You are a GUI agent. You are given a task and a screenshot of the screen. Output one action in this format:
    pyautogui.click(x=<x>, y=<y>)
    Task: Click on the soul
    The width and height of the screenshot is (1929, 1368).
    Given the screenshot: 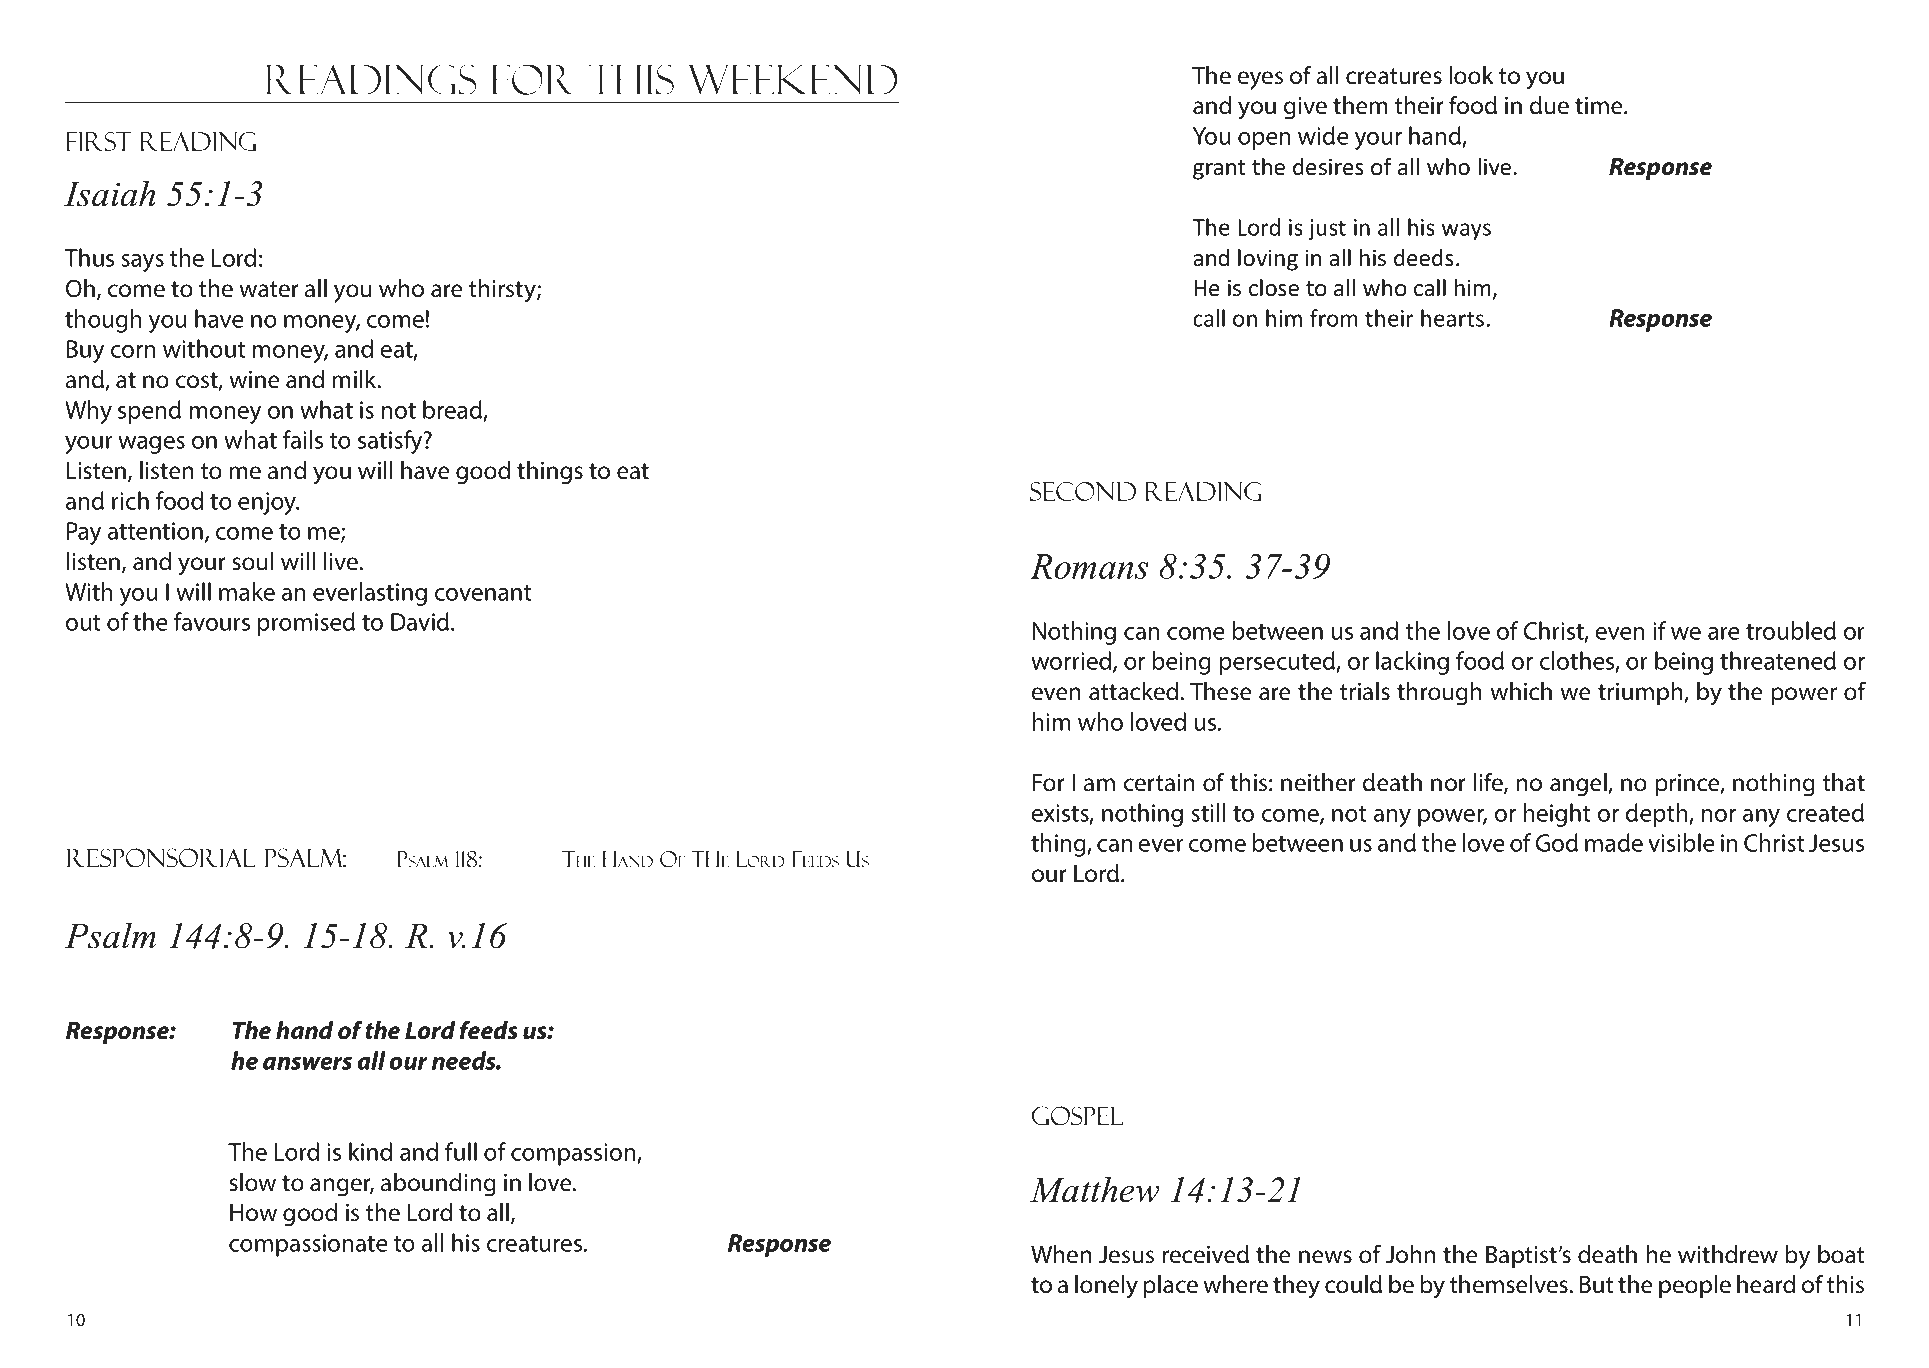 What is the action you would take?
    pyautogui.click(x=252, y=561)
